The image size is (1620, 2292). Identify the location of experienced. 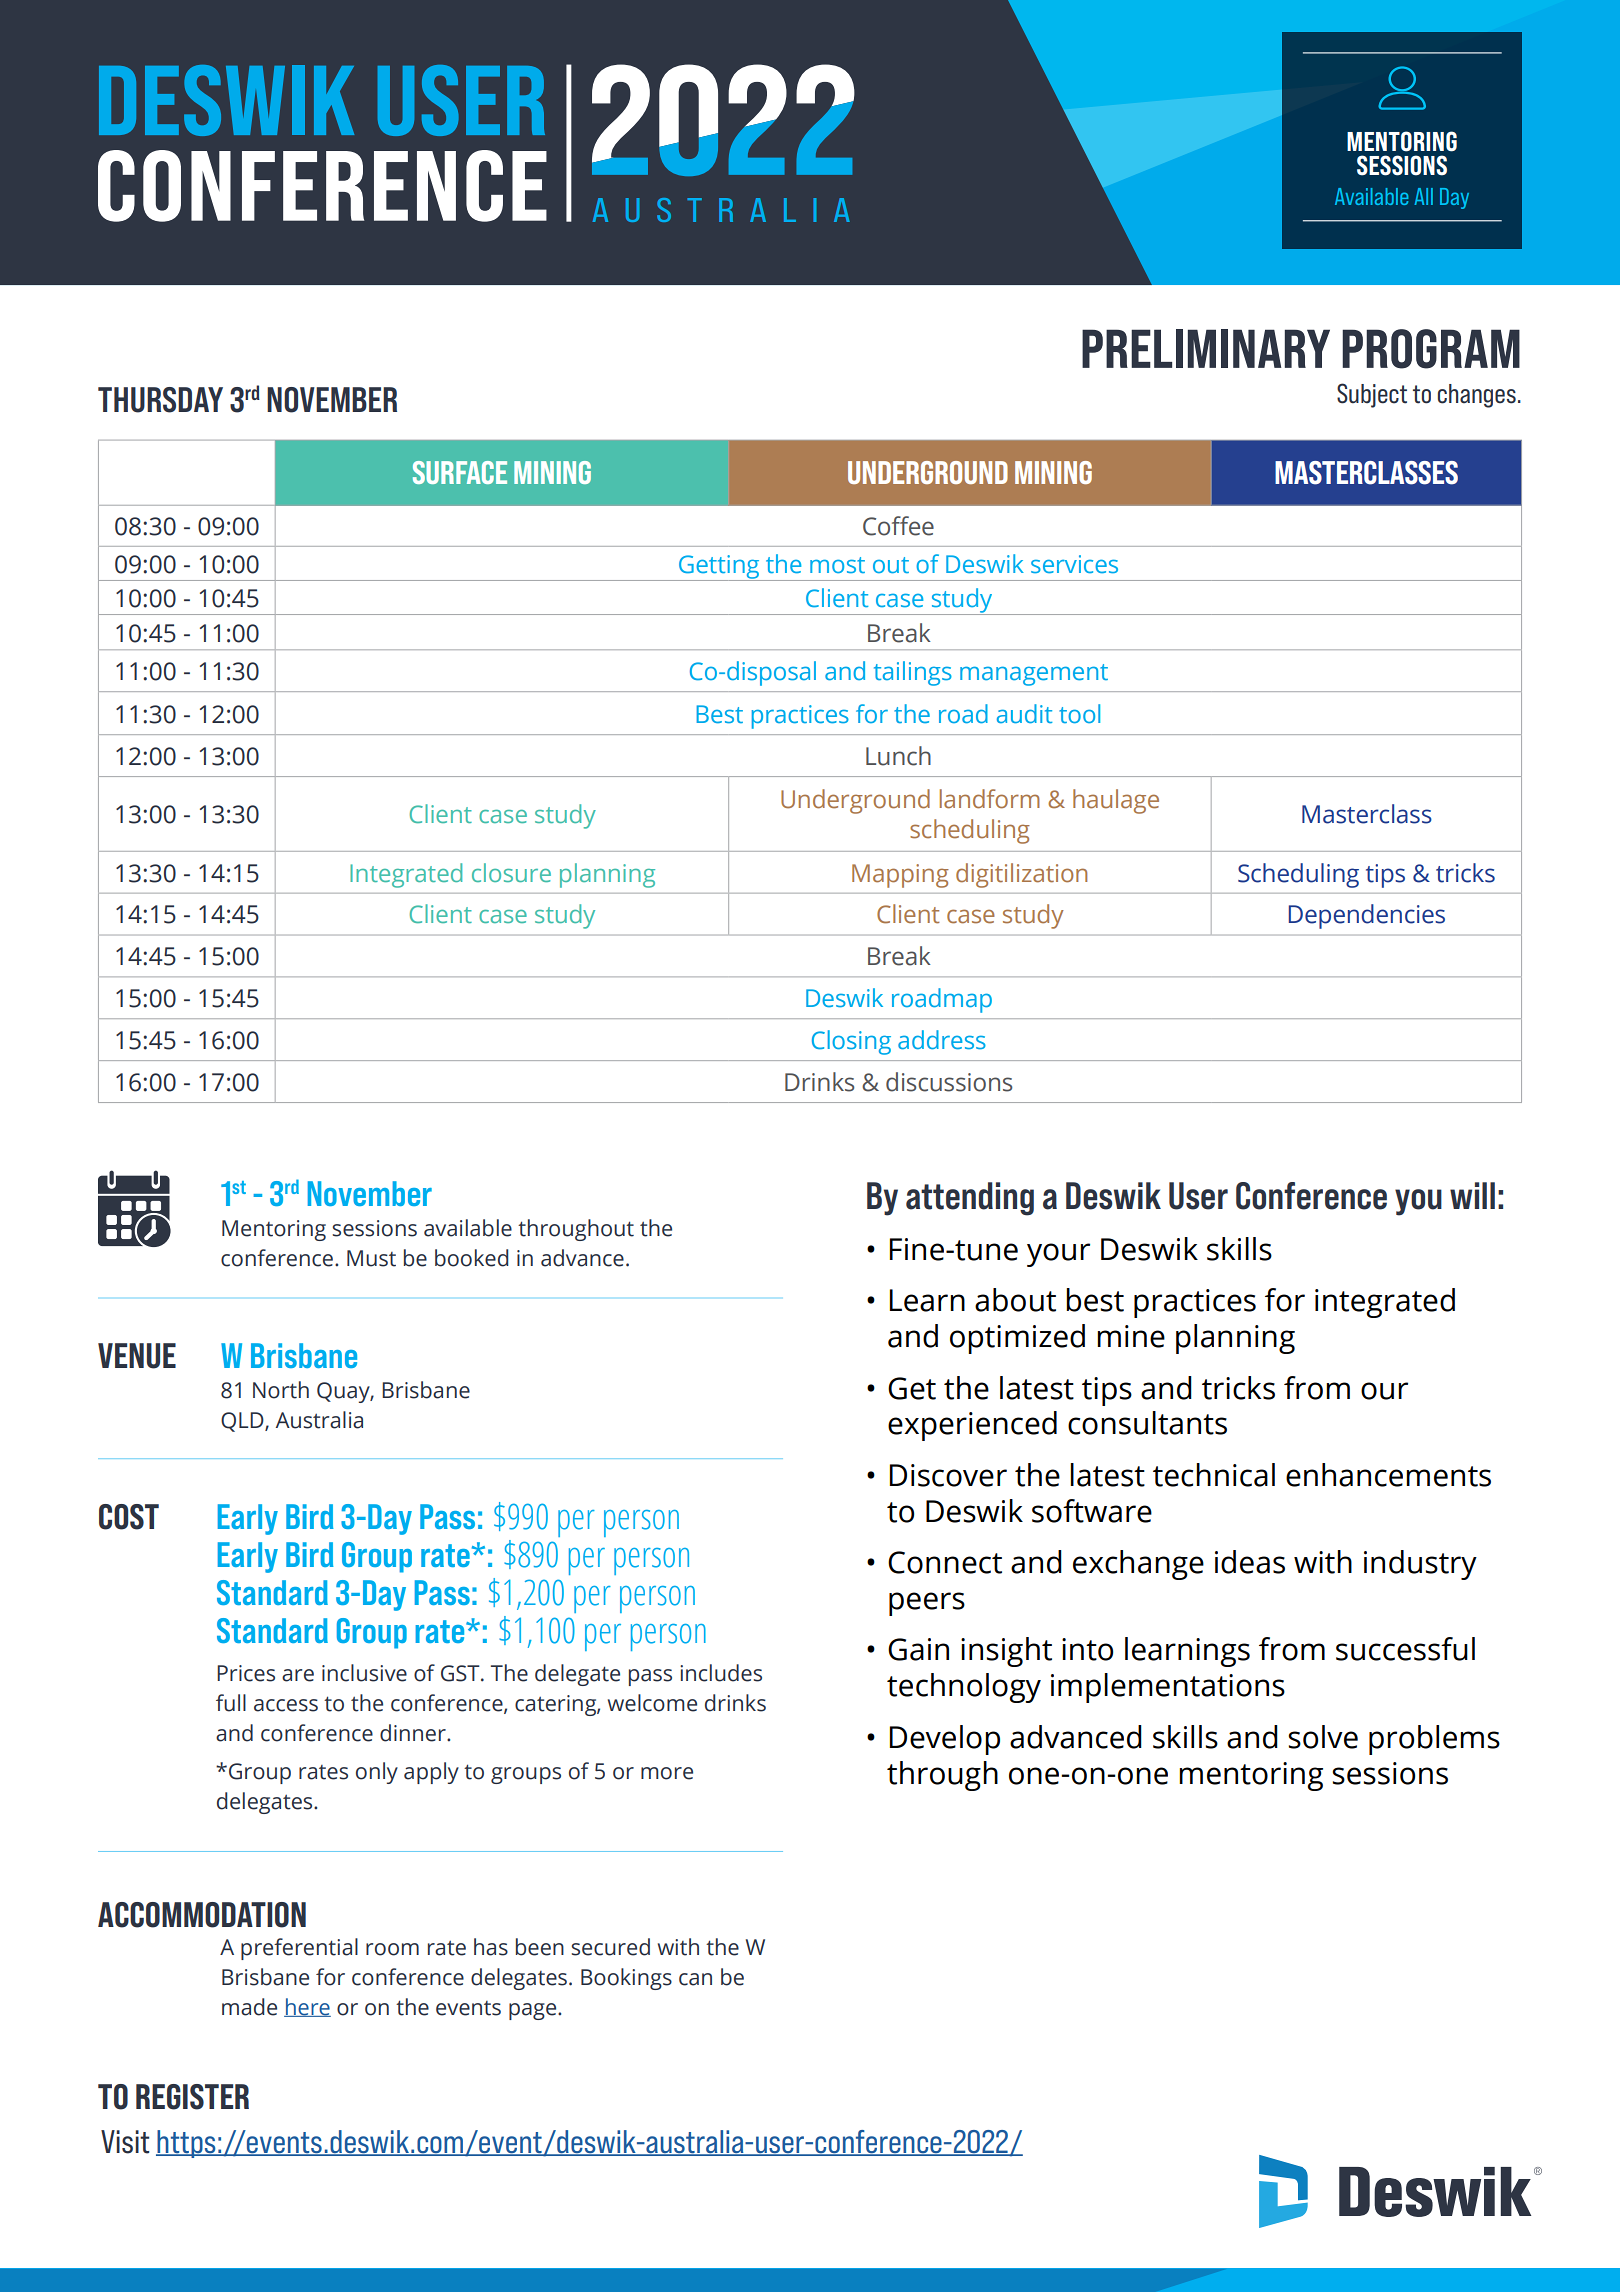
(972, 1426).
